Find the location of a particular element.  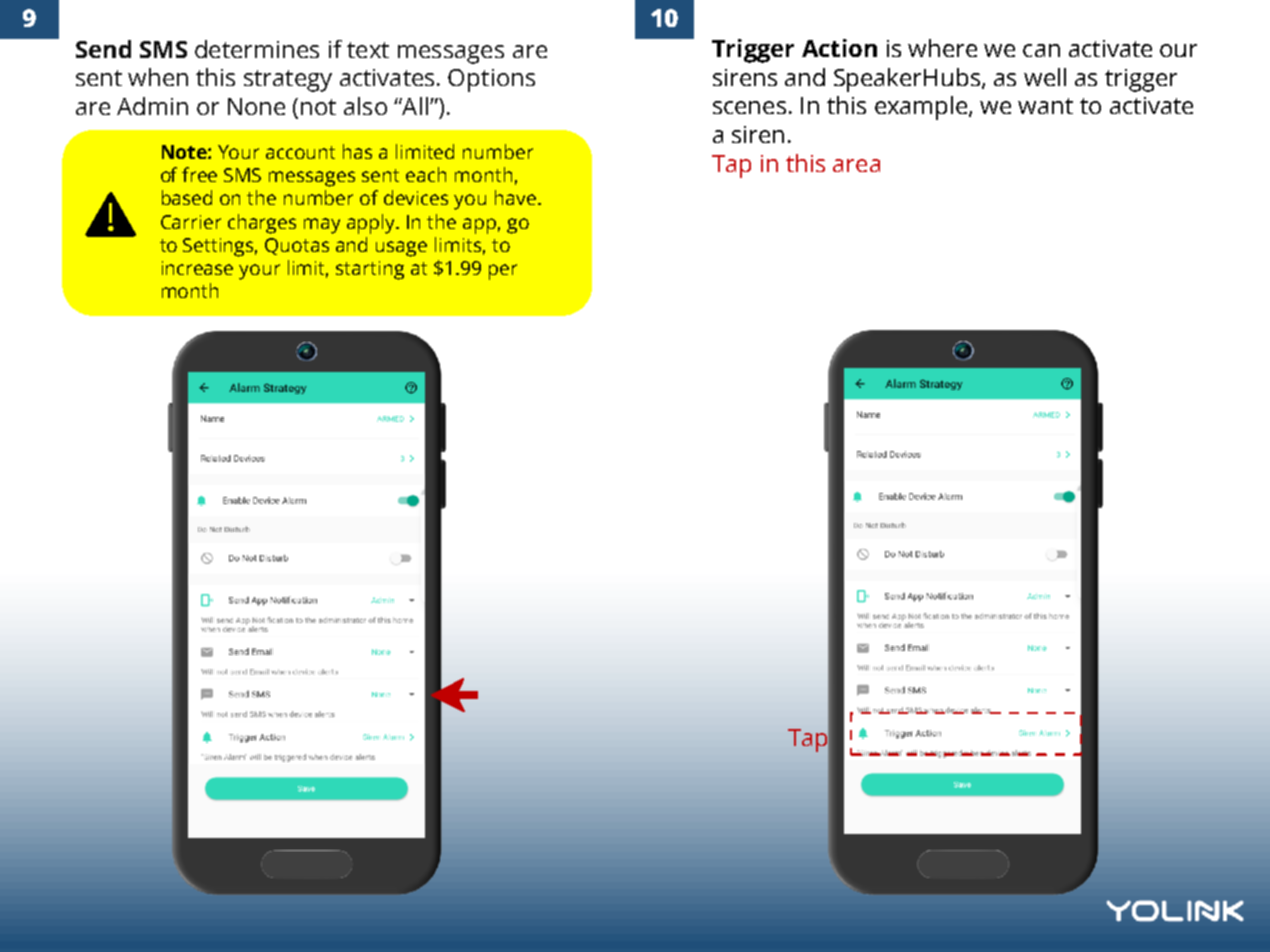

have is located at coordinates (515, 197).
